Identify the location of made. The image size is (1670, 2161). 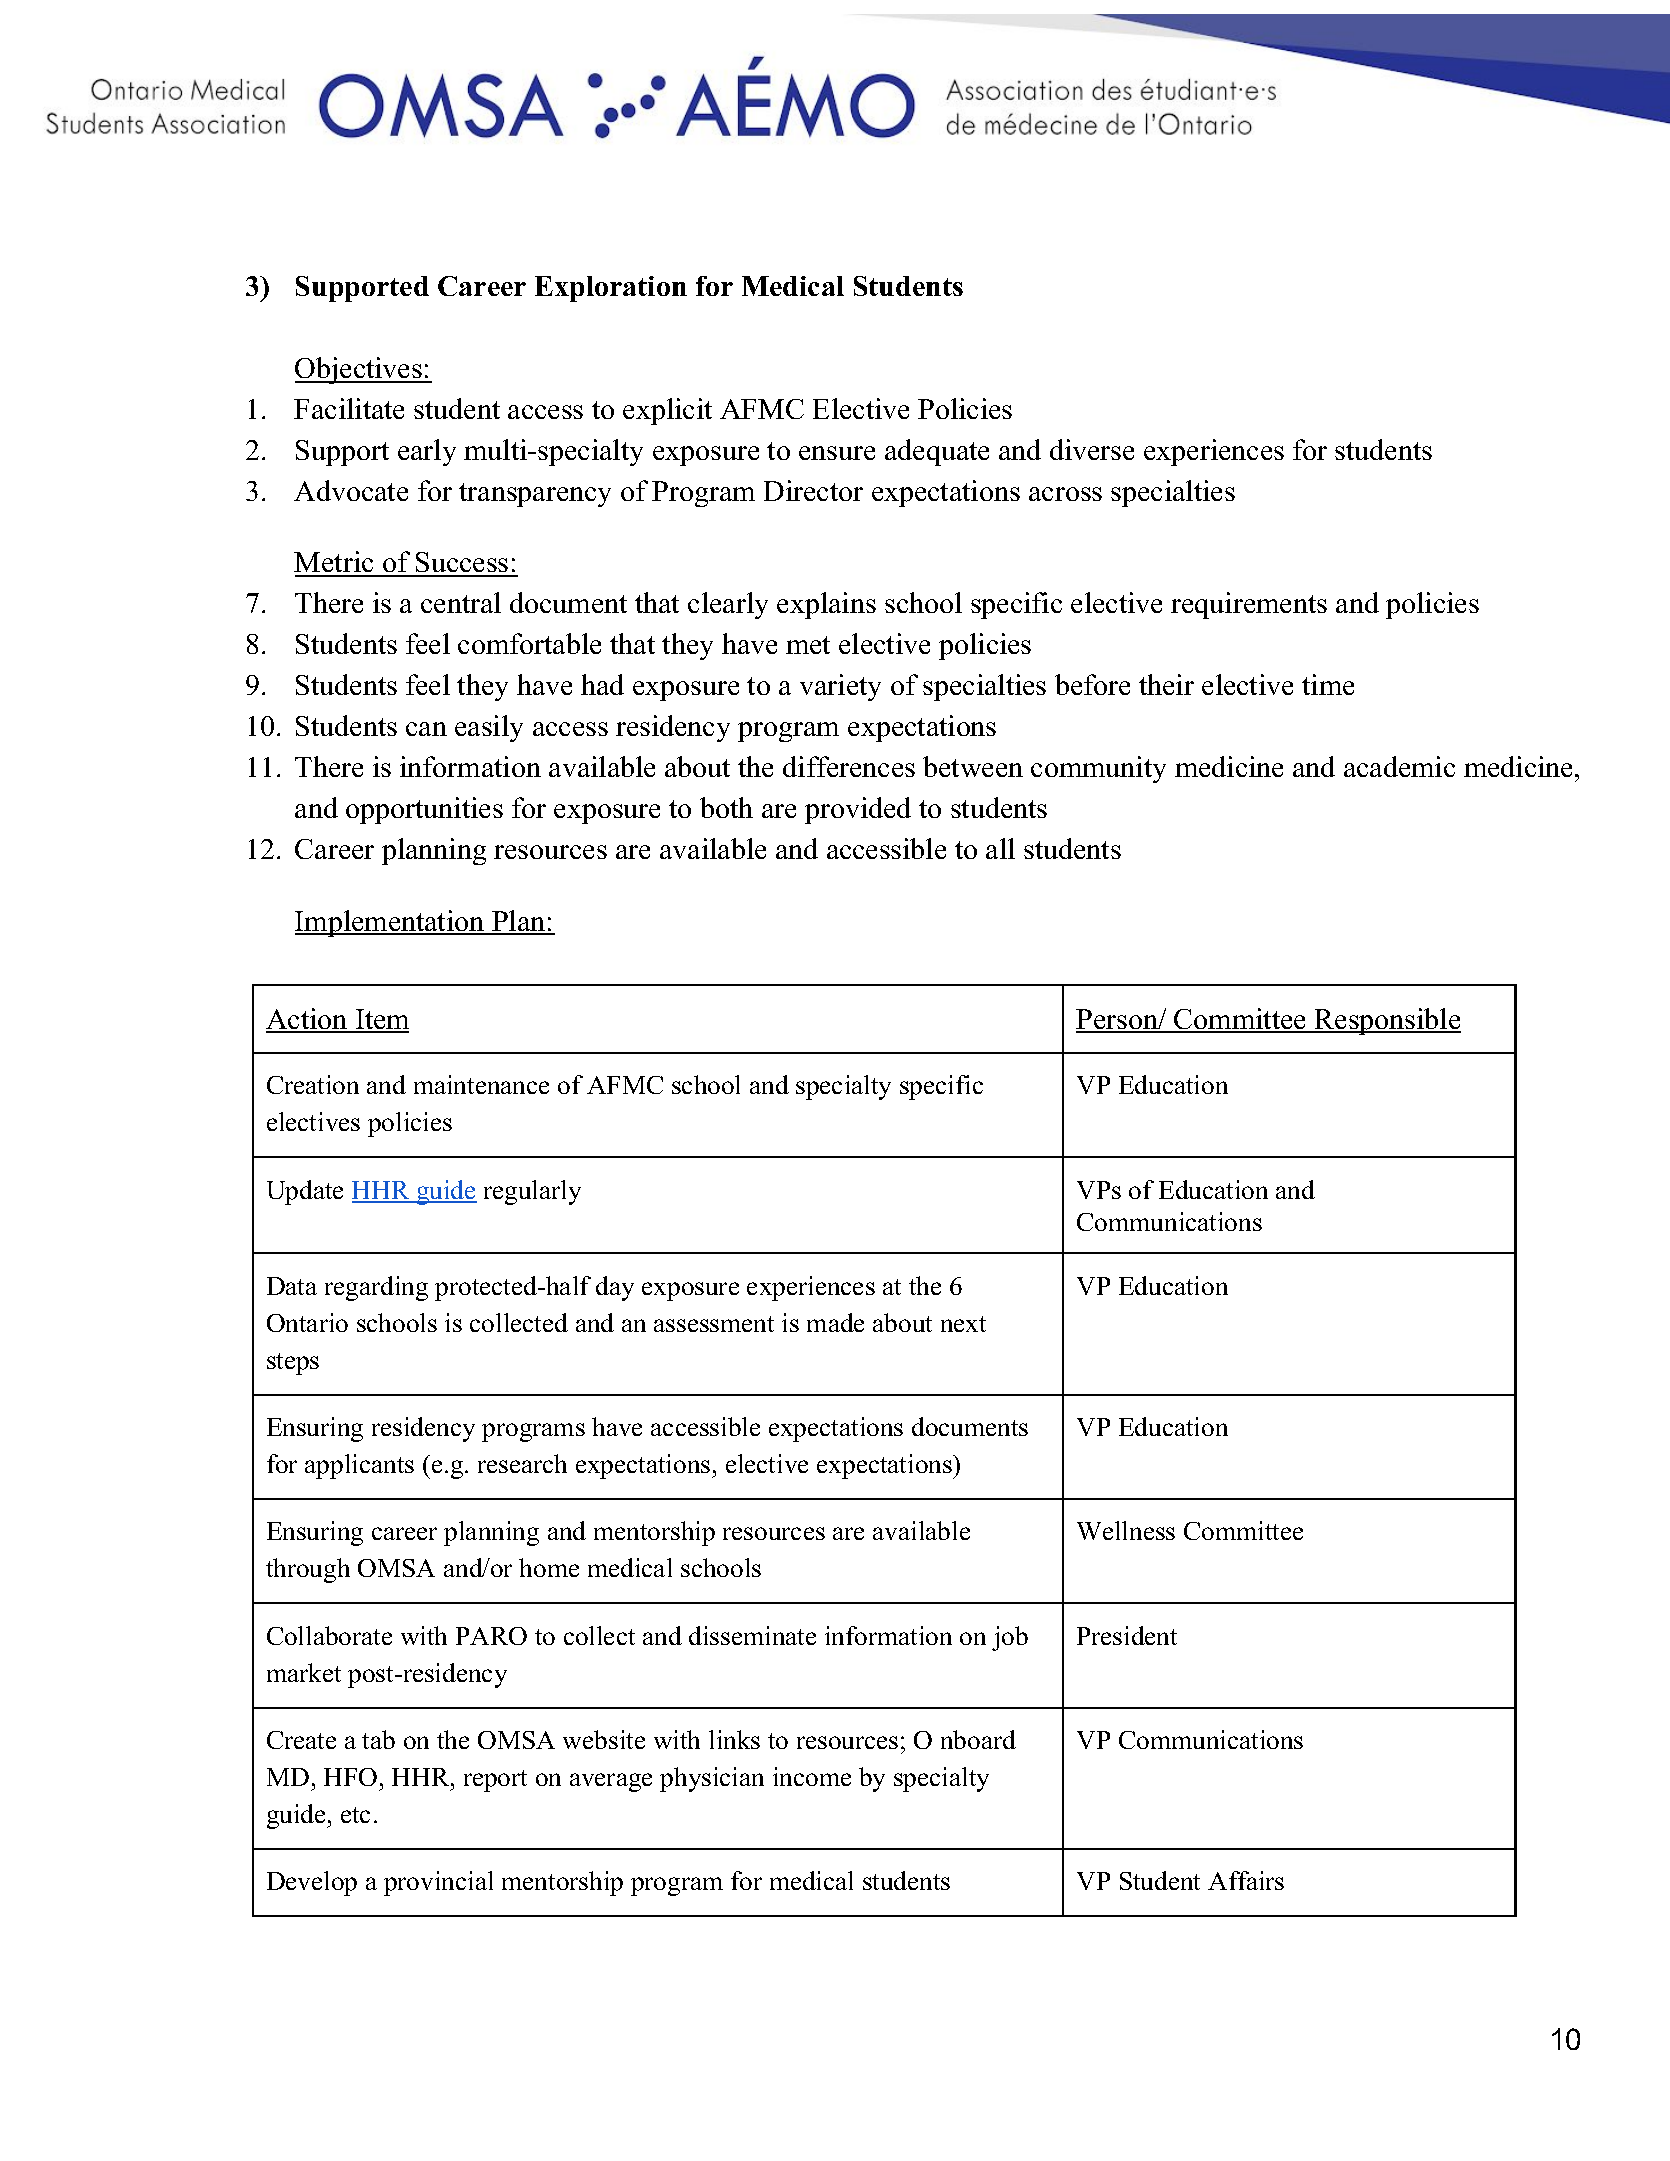
(835, 1322).
